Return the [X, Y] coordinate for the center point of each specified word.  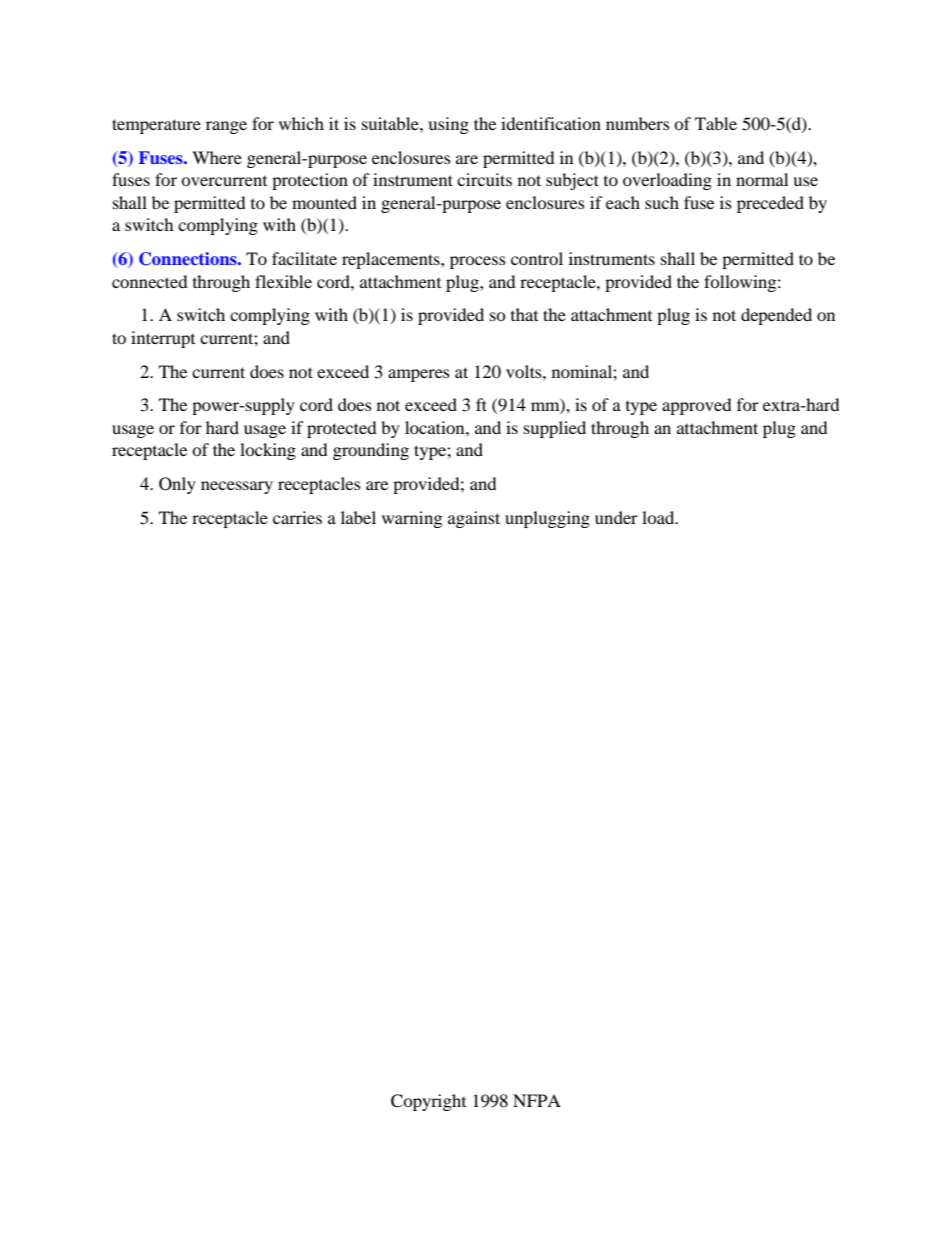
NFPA [537, 1100]
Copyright [428, 1102]
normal [762, 179]
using [448, 125]
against [474, 519]
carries [297, 517]
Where [217, 157]
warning [412, 519]
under [616, 517]
